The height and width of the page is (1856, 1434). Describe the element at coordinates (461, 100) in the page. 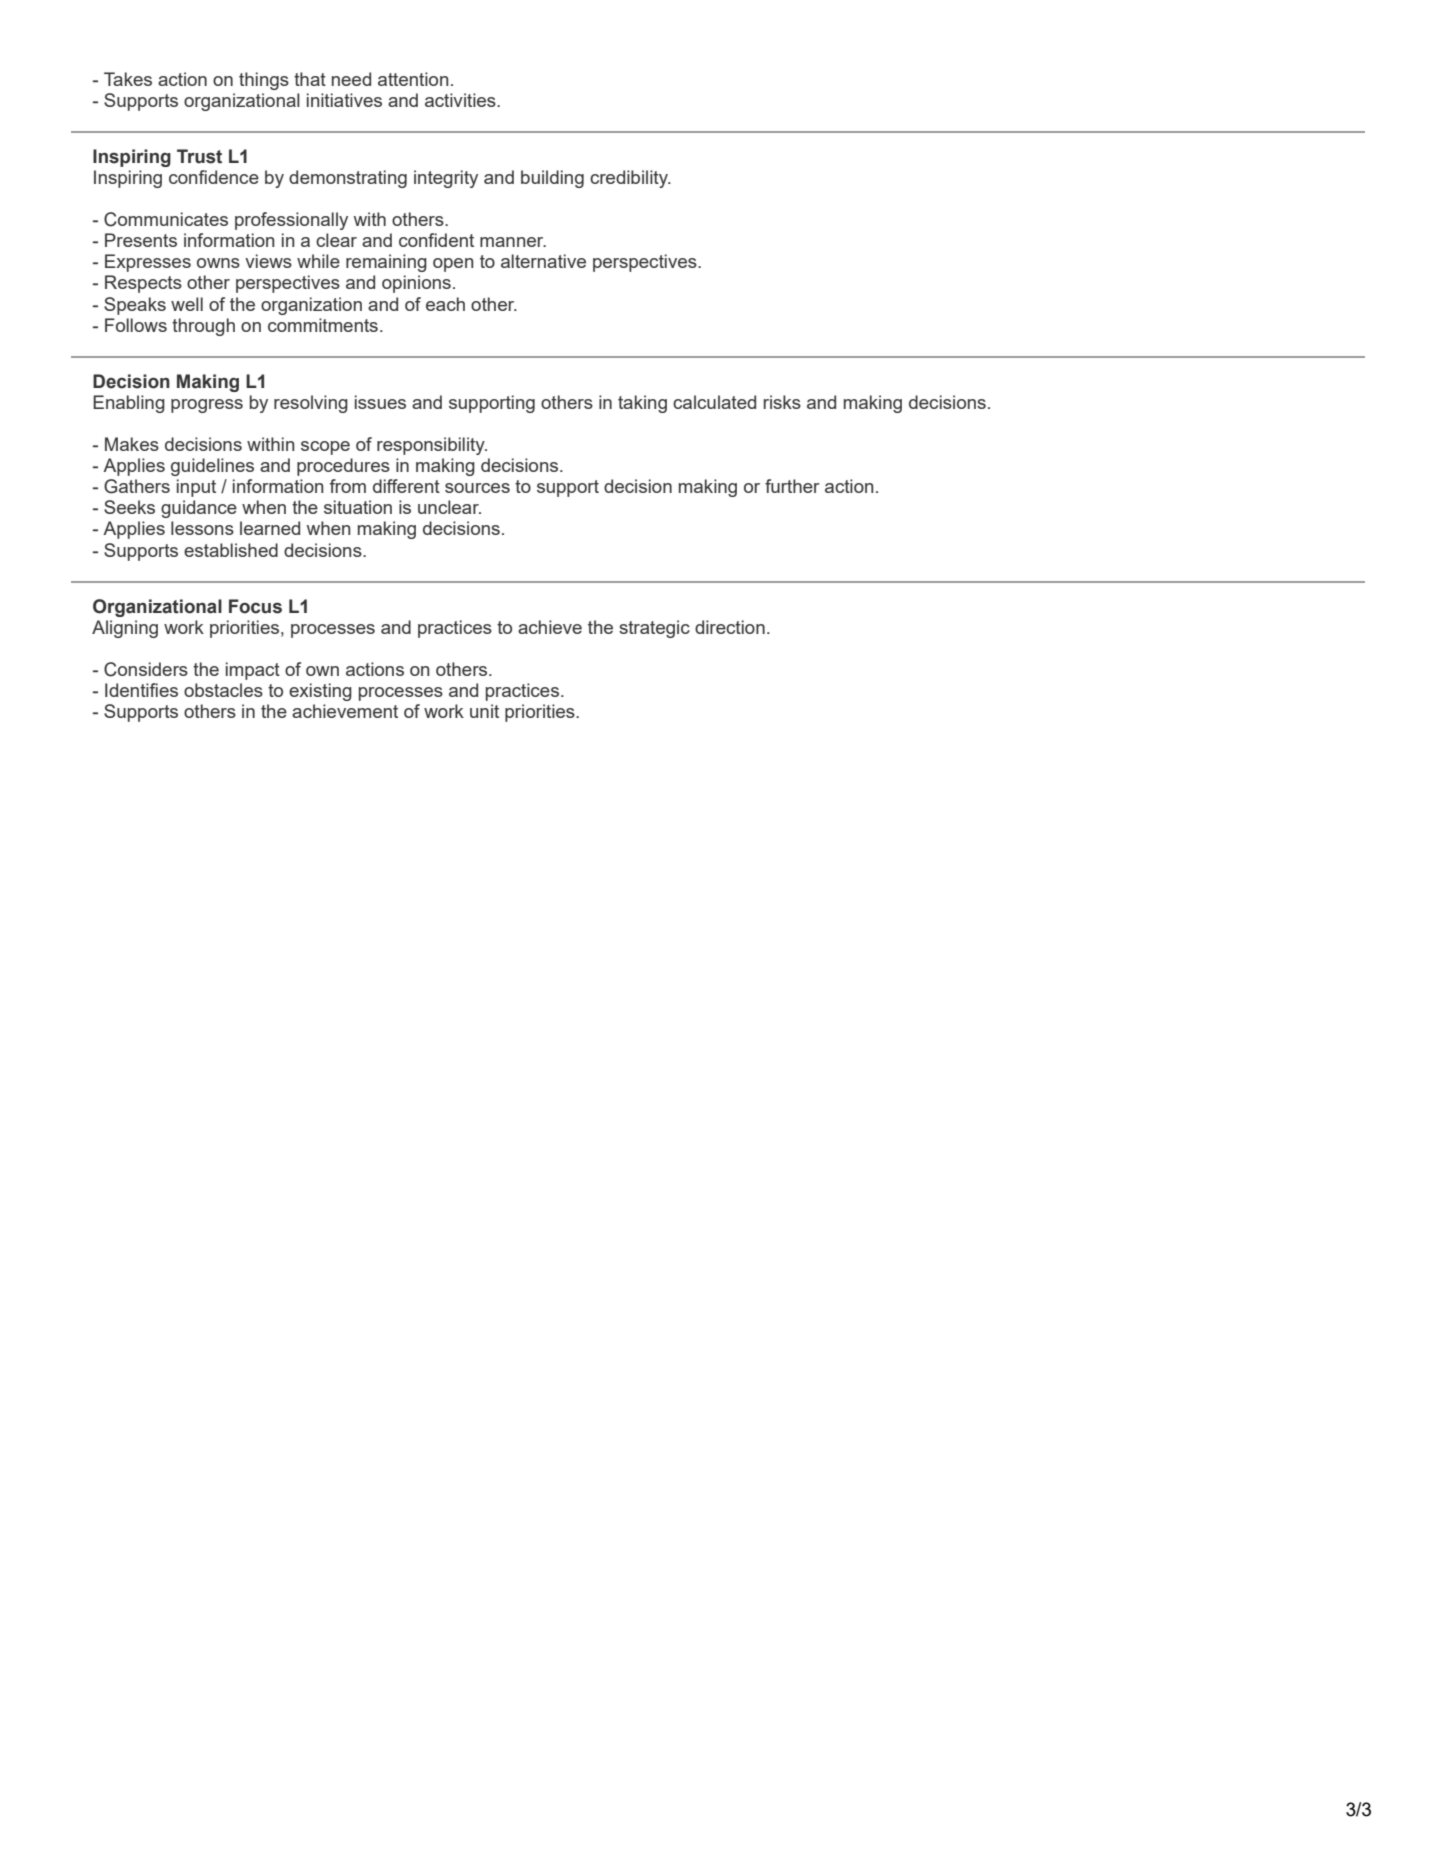

I see `activities` at that location.
